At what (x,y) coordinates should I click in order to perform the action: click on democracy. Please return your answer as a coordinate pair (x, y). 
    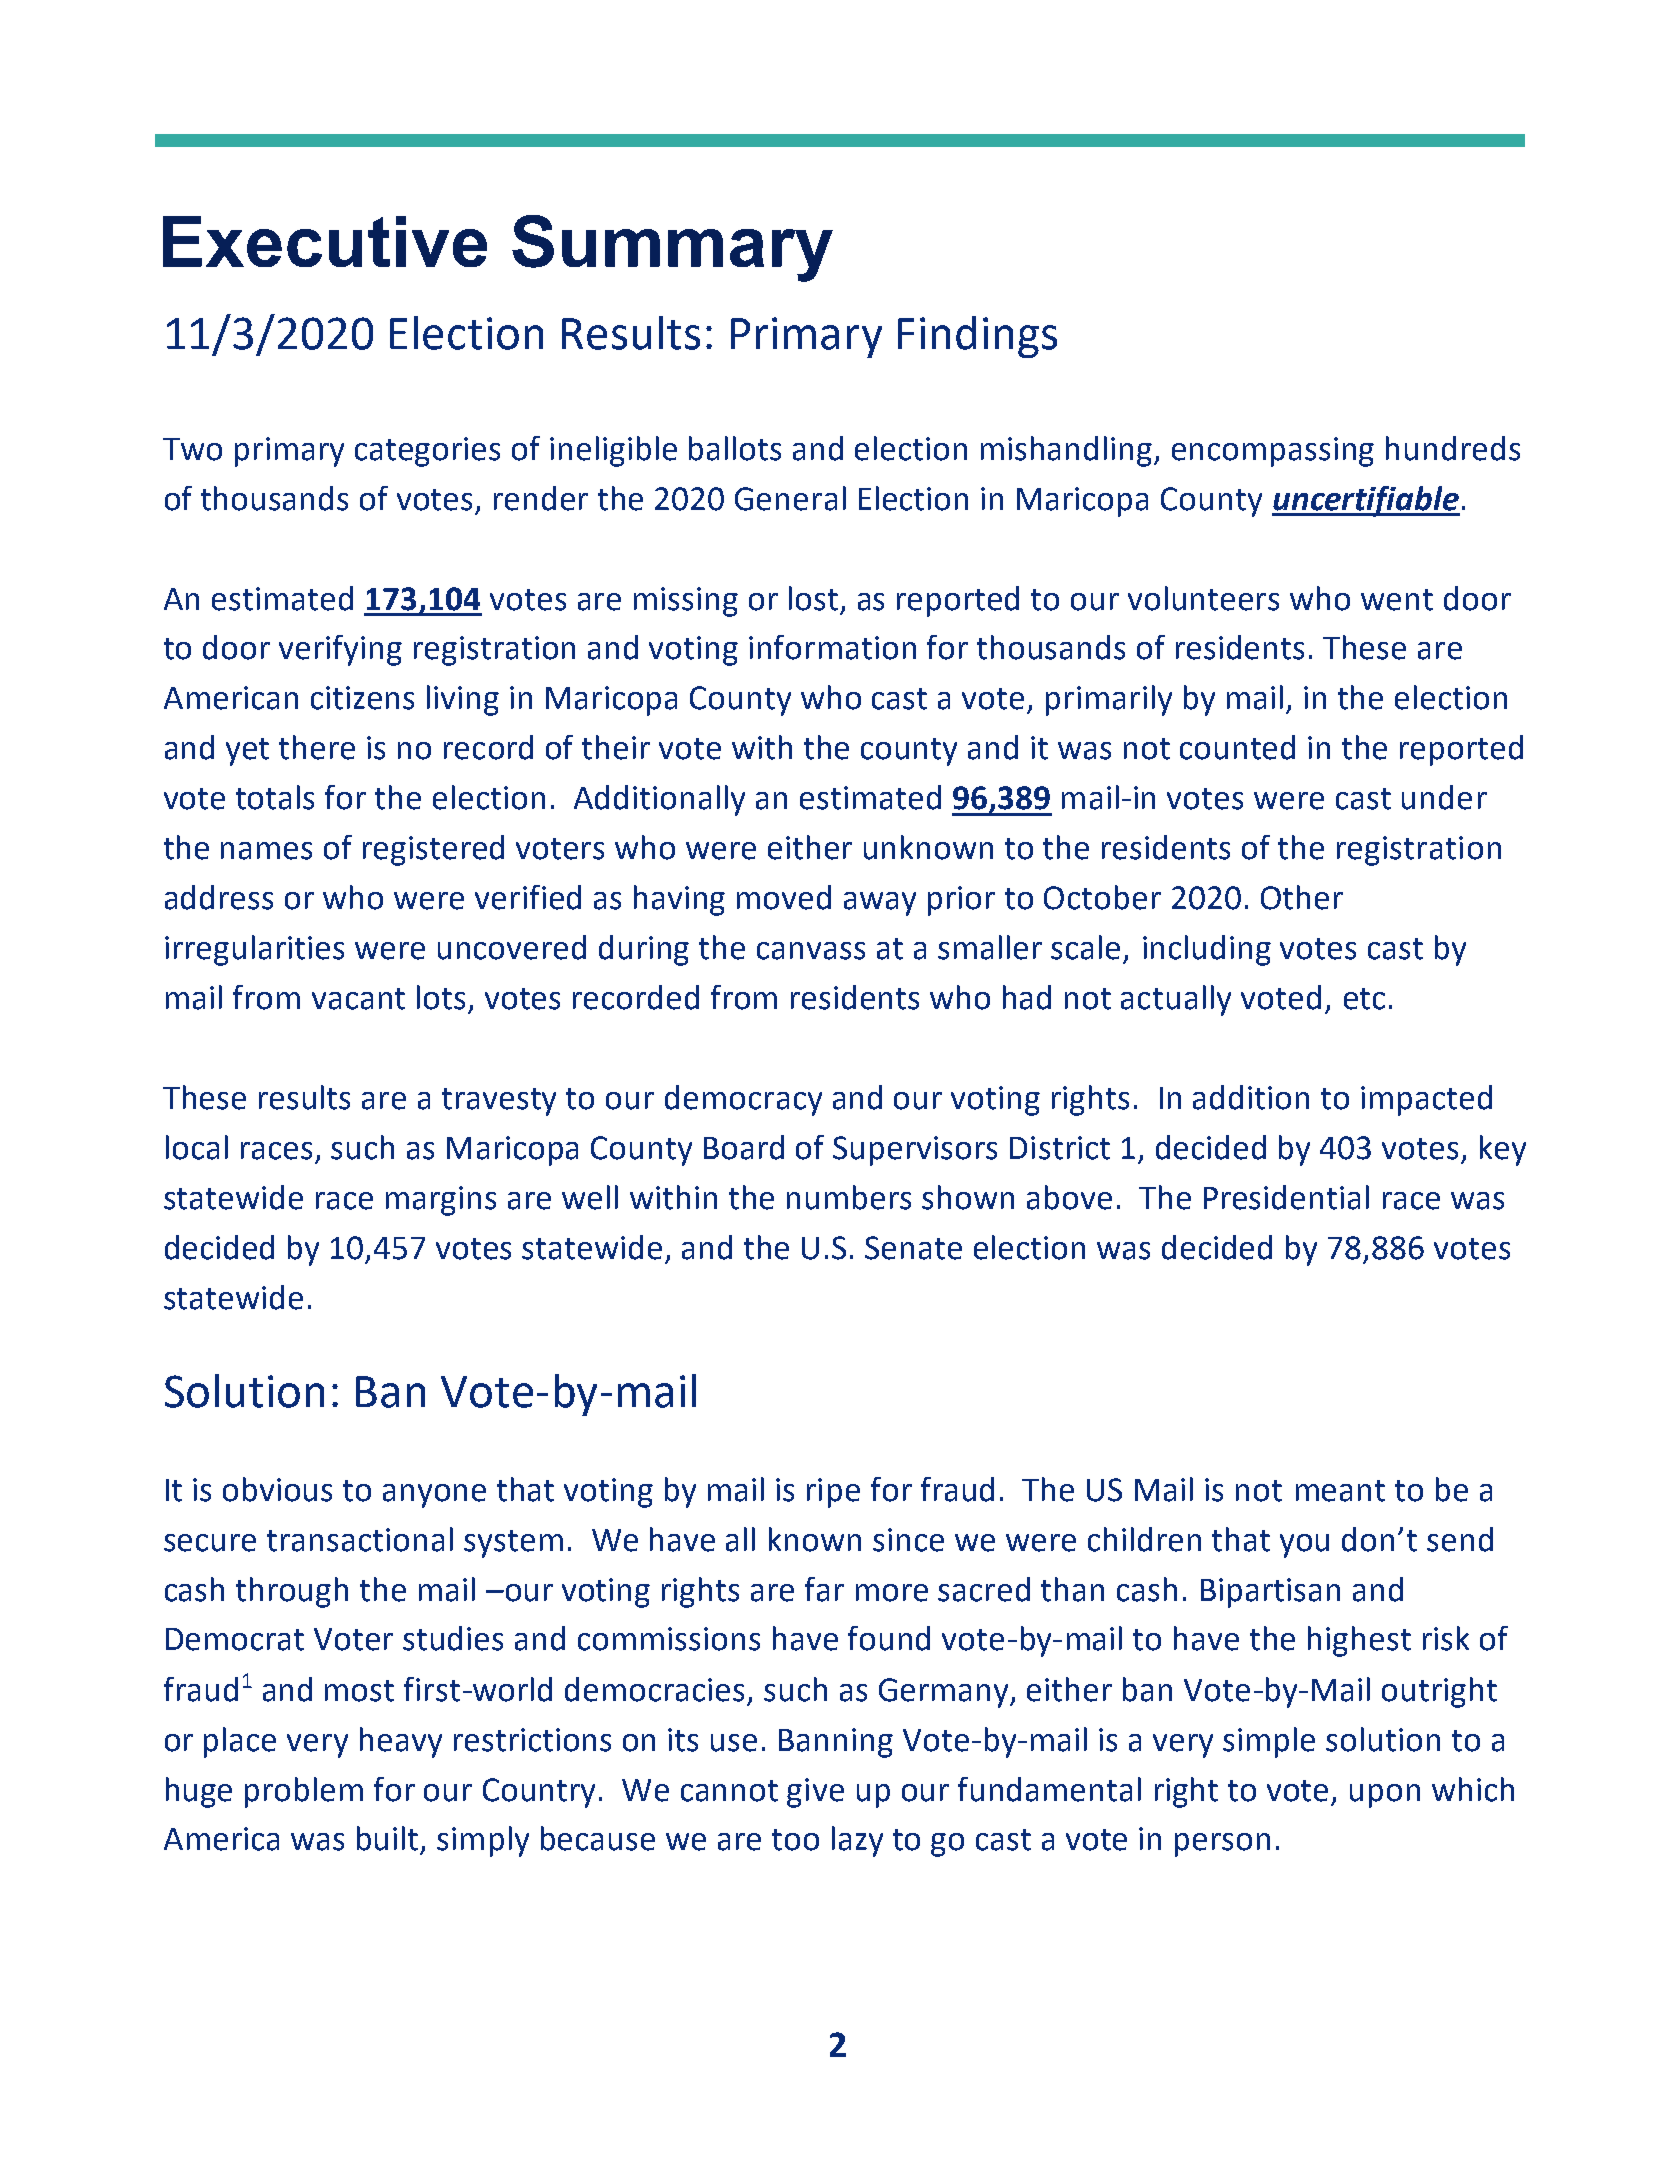
    Looking at the image, I should click on (743, 1100).
